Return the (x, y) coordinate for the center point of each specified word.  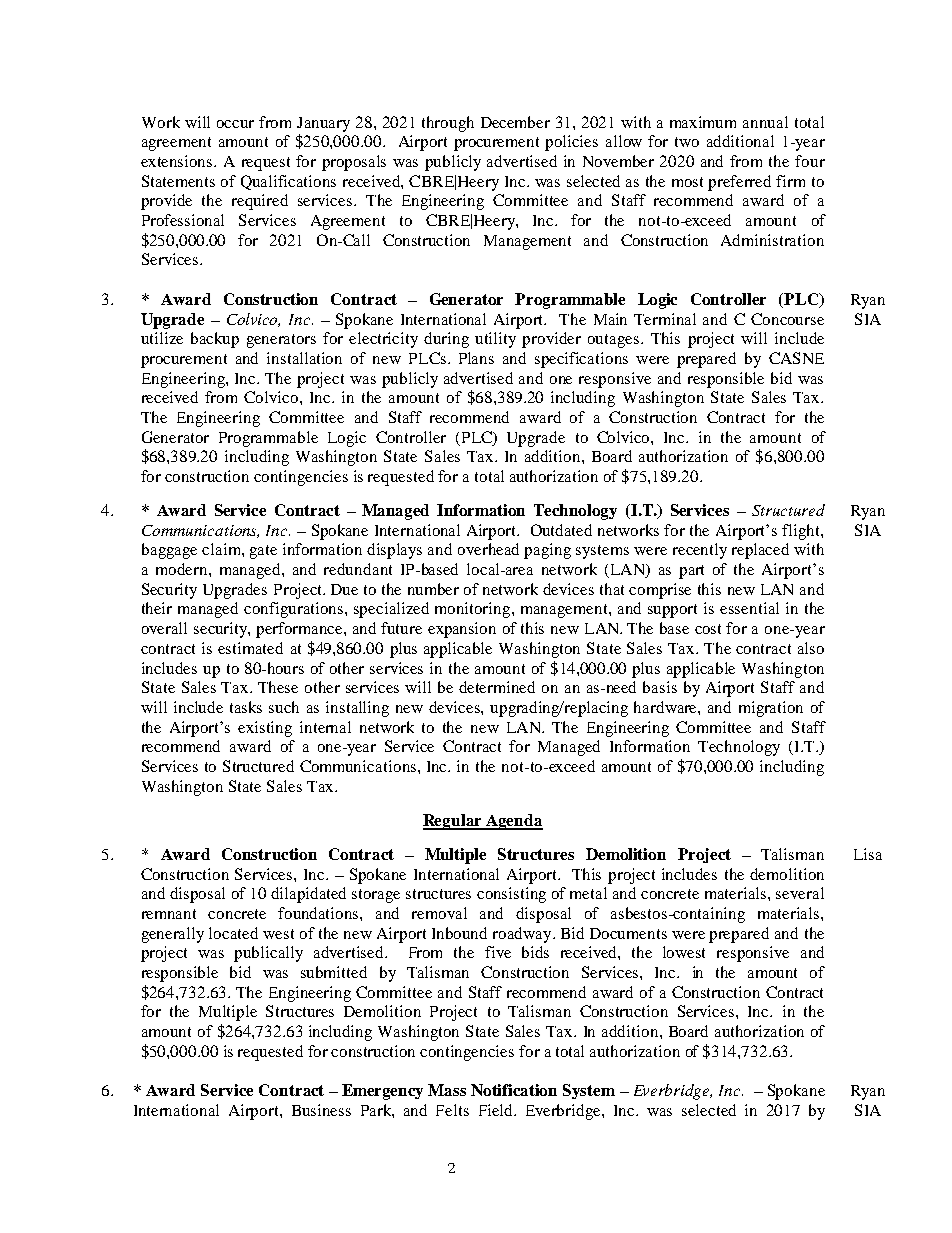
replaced (760, 551)
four (810, 161)
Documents (628, 933)
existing (265, 729)
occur (235, 124)
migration (771, 709)
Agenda (513, 822)
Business (321, 1110)
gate (263, 552)
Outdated (561, 530)
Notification (514, 1090)
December (515, 122)
